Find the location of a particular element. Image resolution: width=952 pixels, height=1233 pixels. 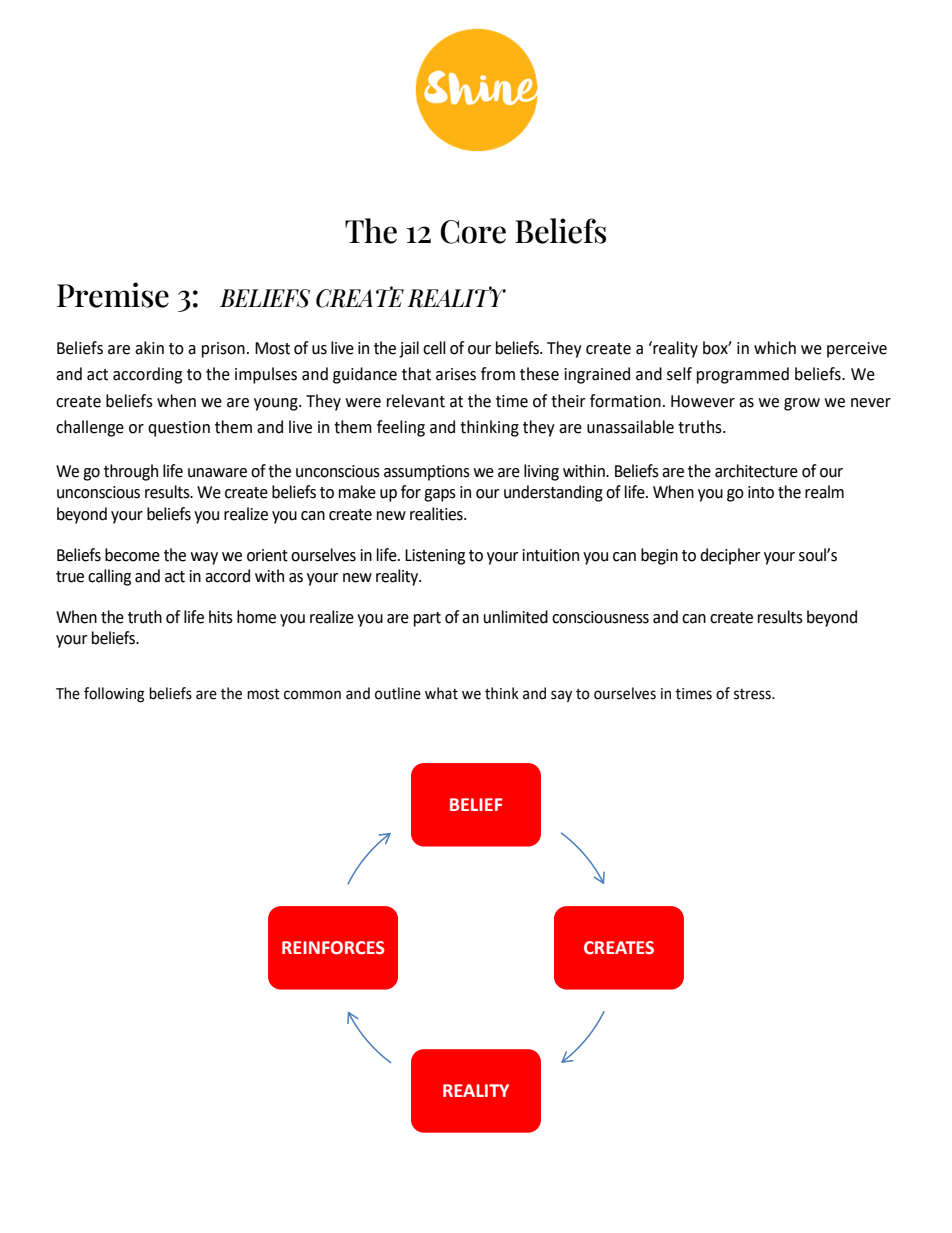

assumptions is located at coordinates (427, 473).
